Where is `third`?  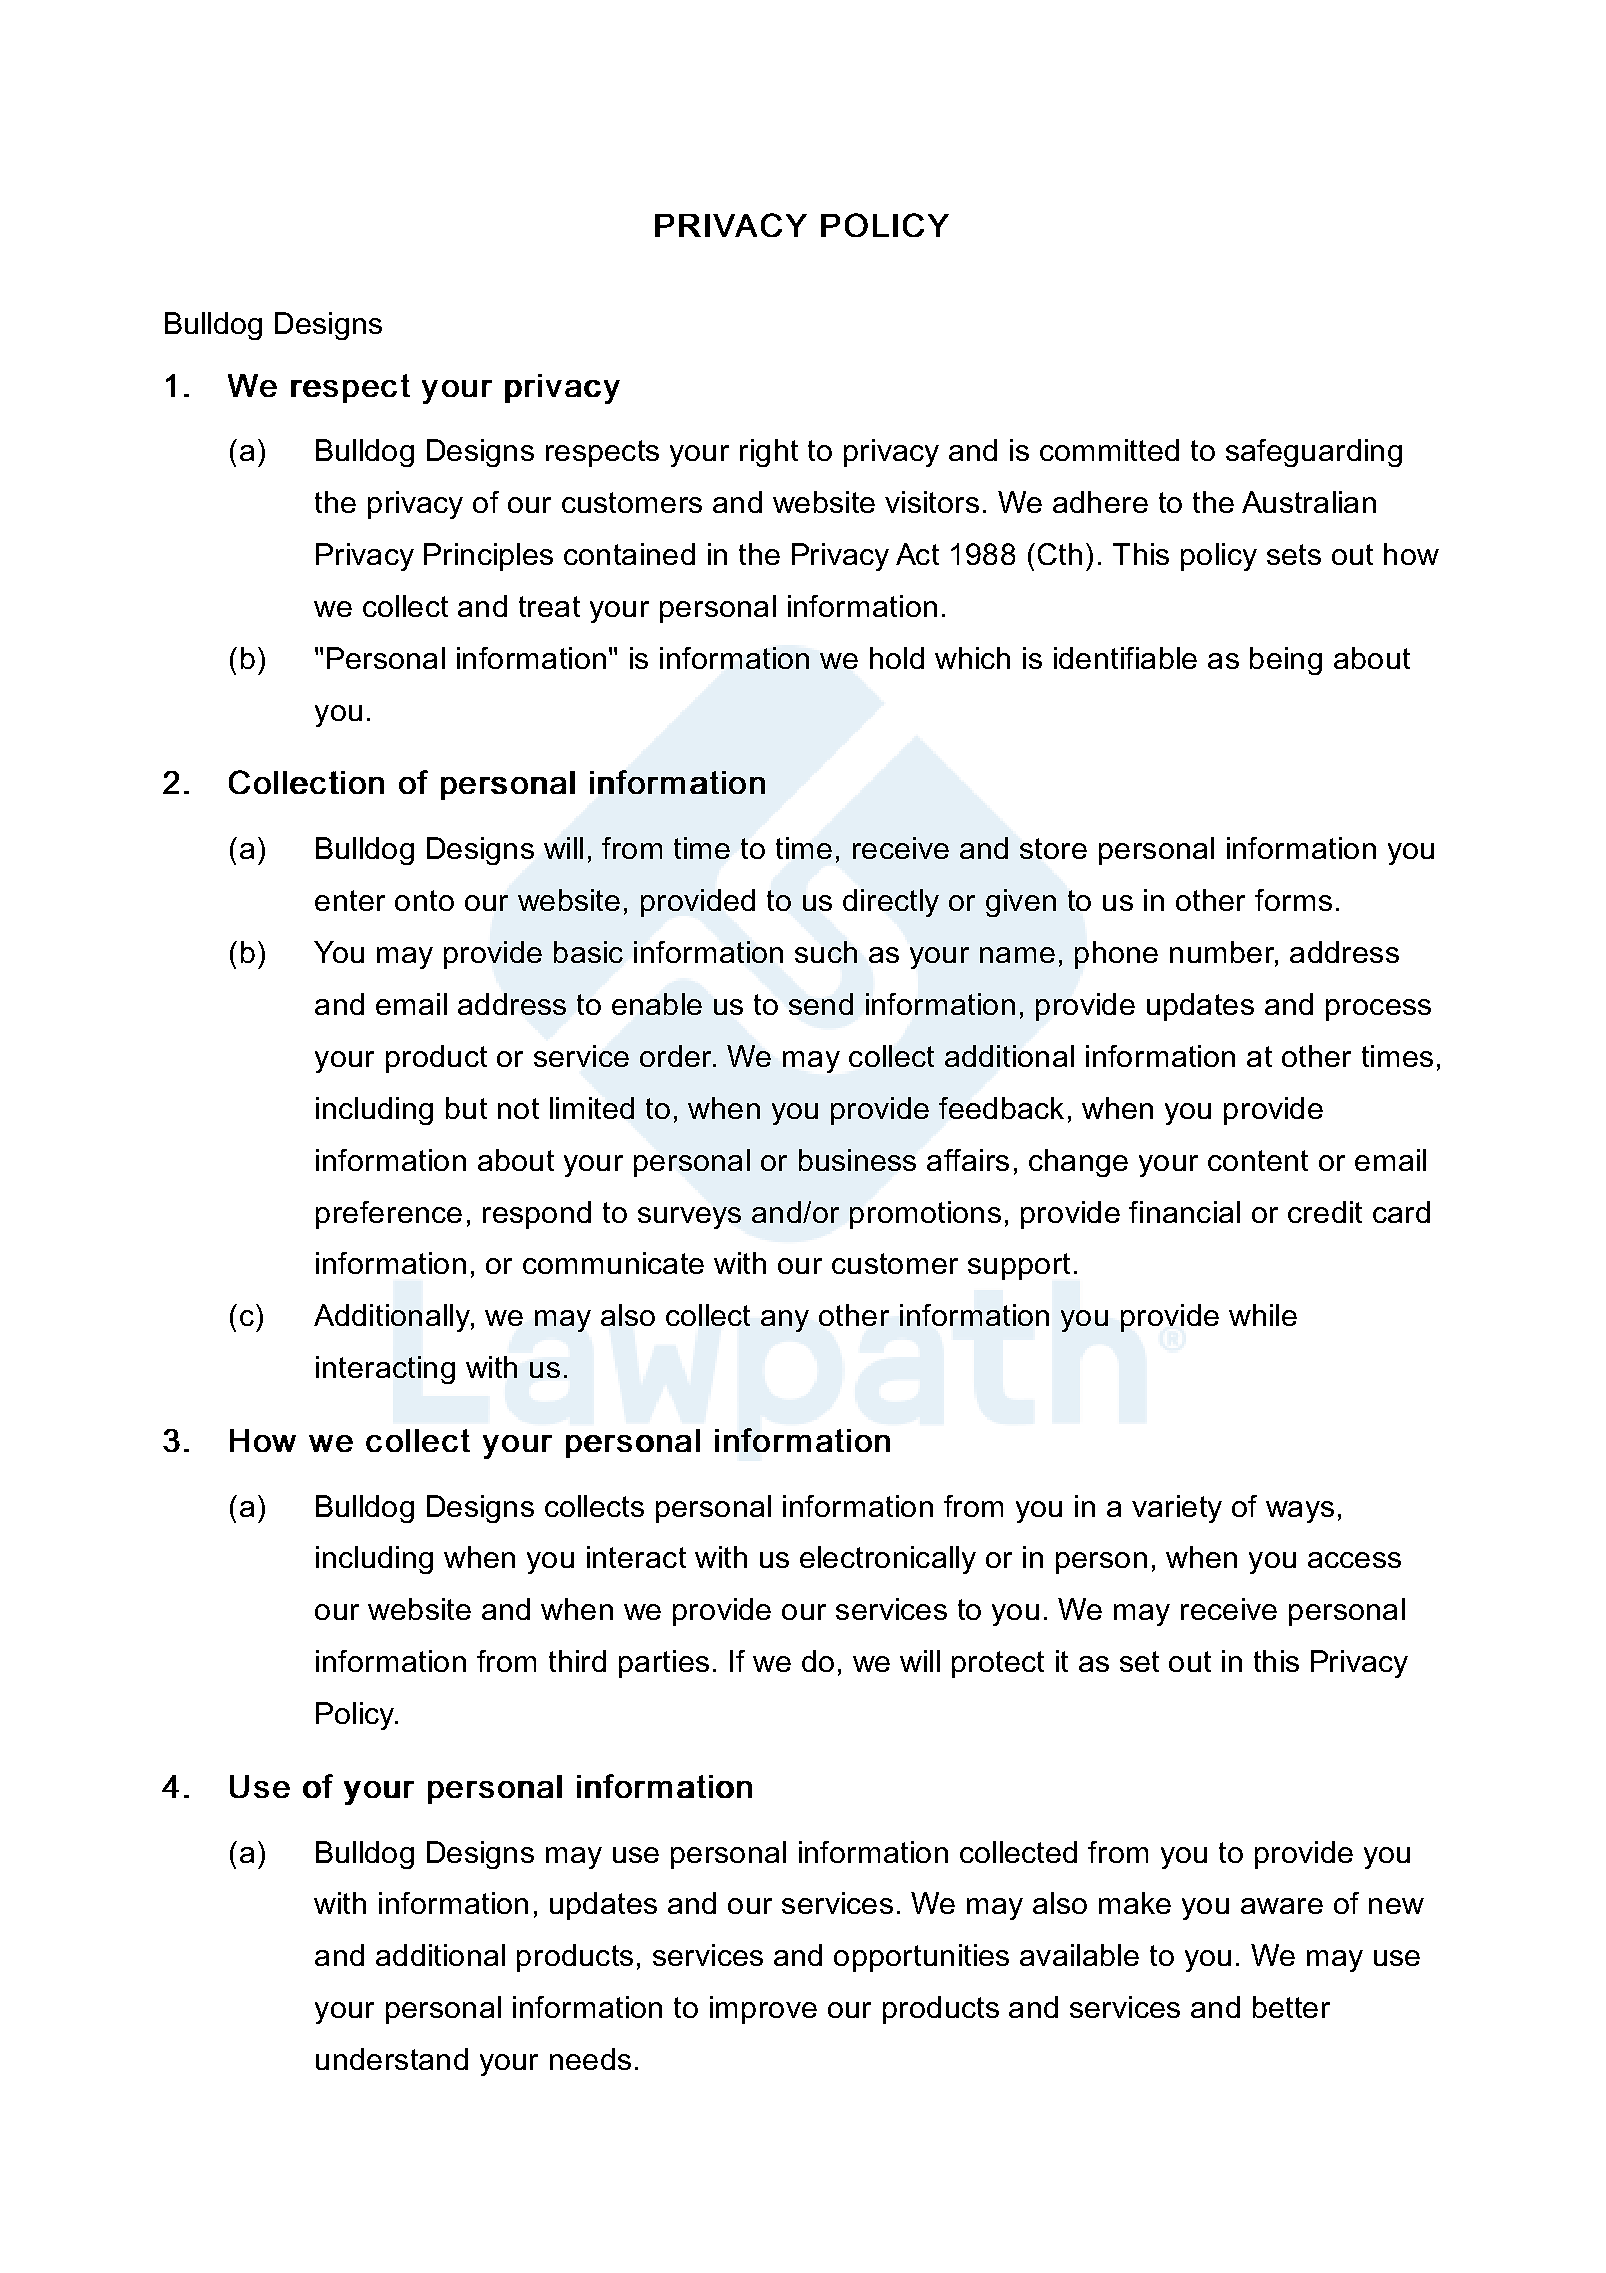 third is located at coordinates (577, 1661).
